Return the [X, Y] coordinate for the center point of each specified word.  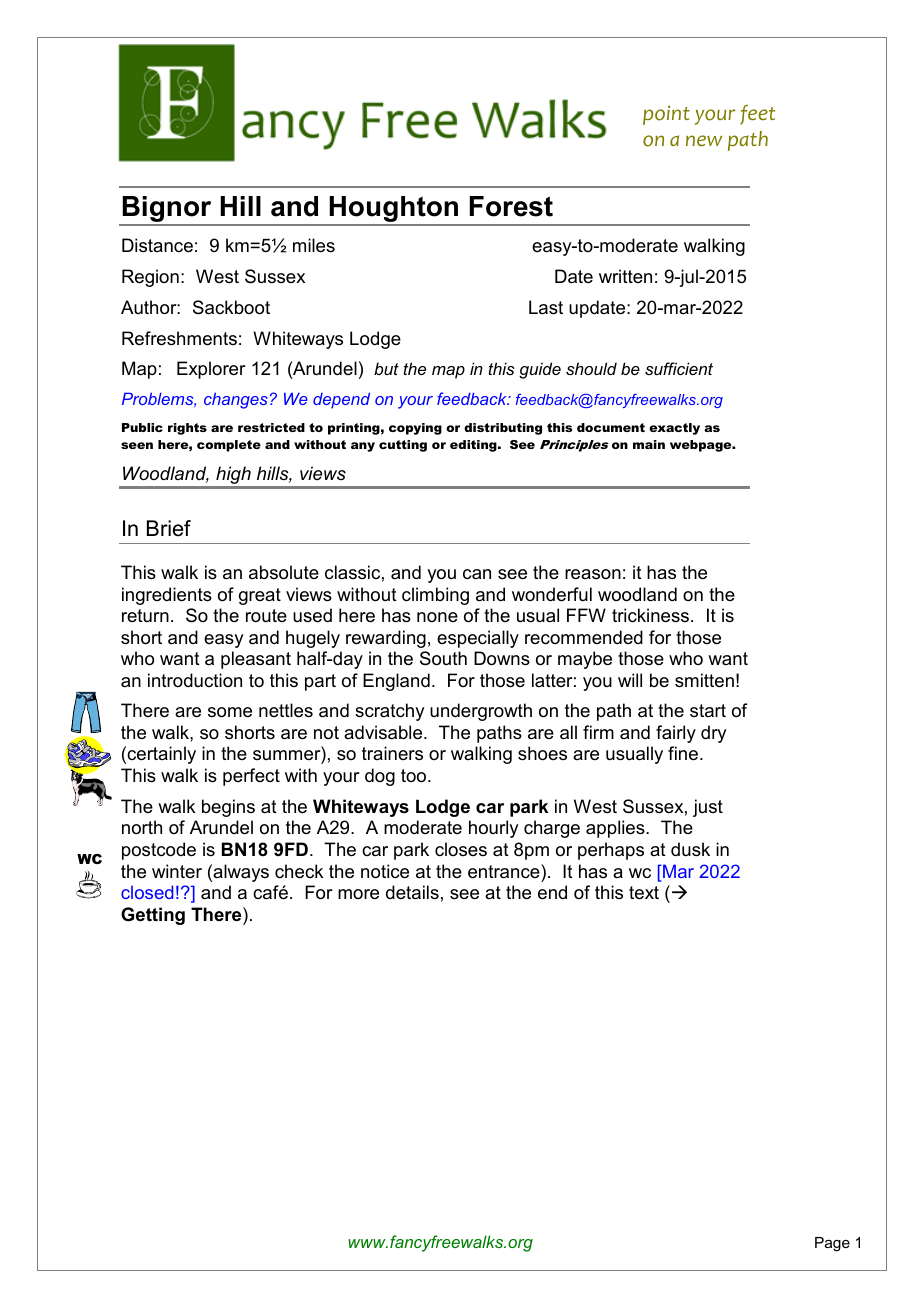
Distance [157, 245]
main [649, 444]
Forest [511, 206]
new [704, 140]
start [708, 710]
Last [546, 307]
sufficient [679, 368]
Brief [169, 528]
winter [177, 871]
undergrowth [481, 712]
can [477, 574]
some [230, 712]
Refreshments [179, 338]
